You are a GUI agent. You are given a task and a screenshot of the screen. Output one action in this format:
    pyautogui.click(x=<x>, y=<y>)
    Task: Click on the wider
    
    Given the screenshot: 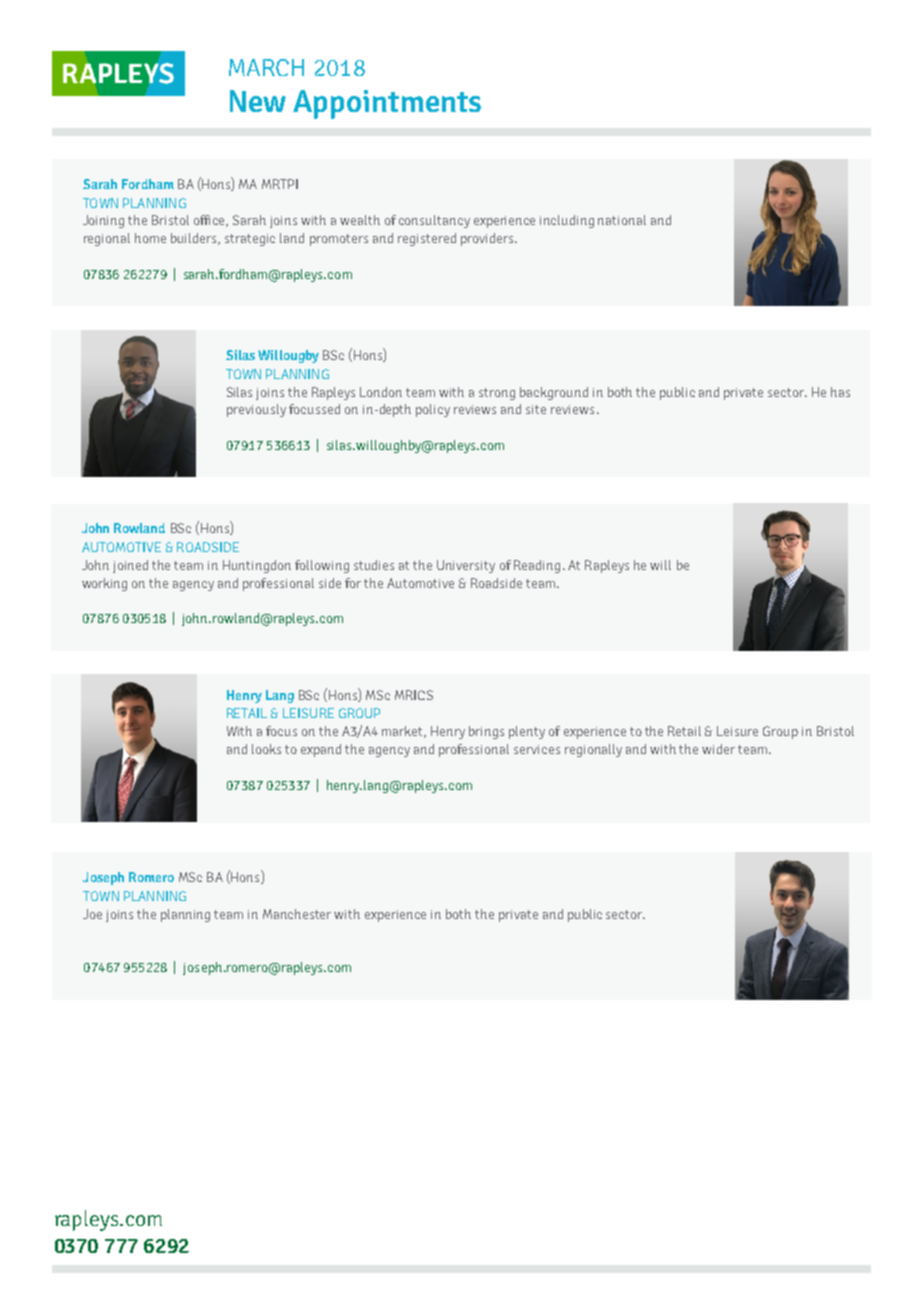 What is the action you would take?
    pyautogui.click(x=718, y=749)
